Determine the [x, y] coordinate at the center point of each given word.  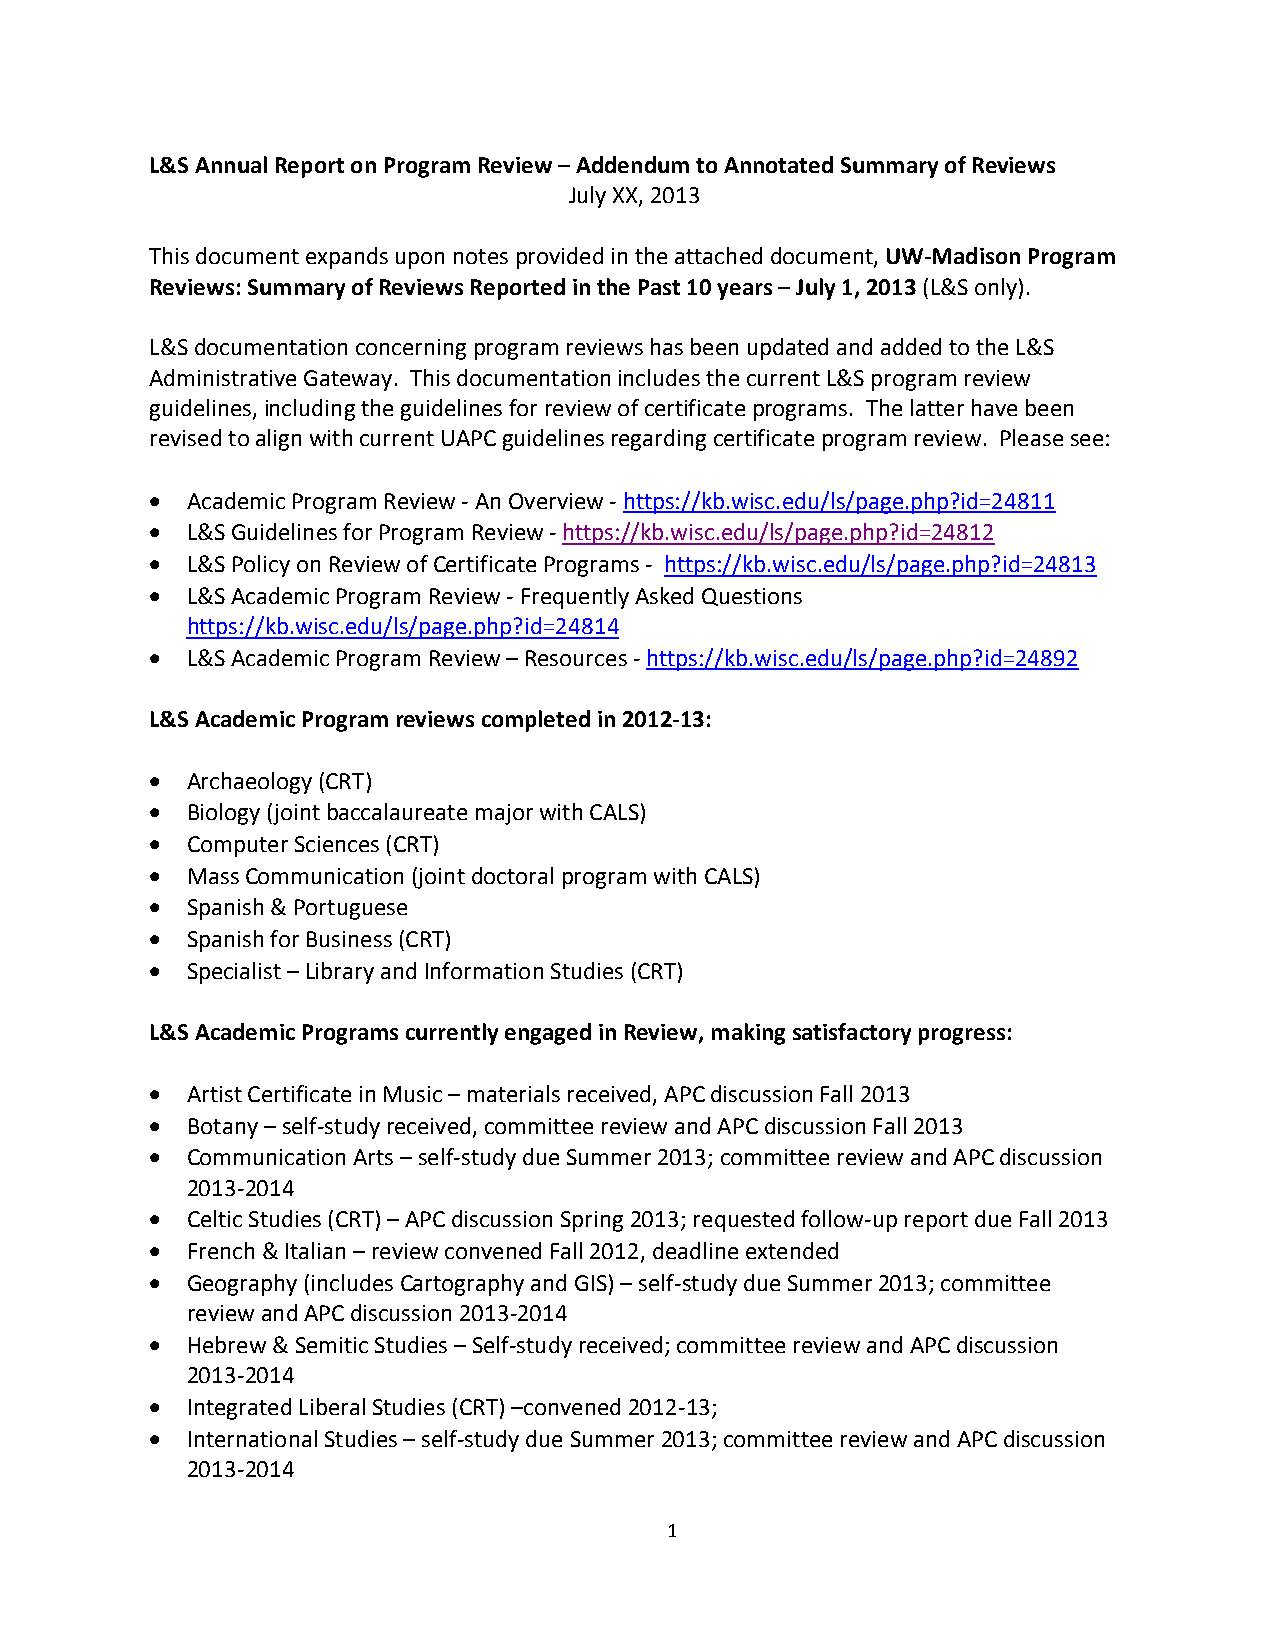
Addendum [632, 164]
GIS [591, 1283]
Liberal [332, 1406]
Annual [231, 164]
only [996, 289]
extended [792, 1250]
